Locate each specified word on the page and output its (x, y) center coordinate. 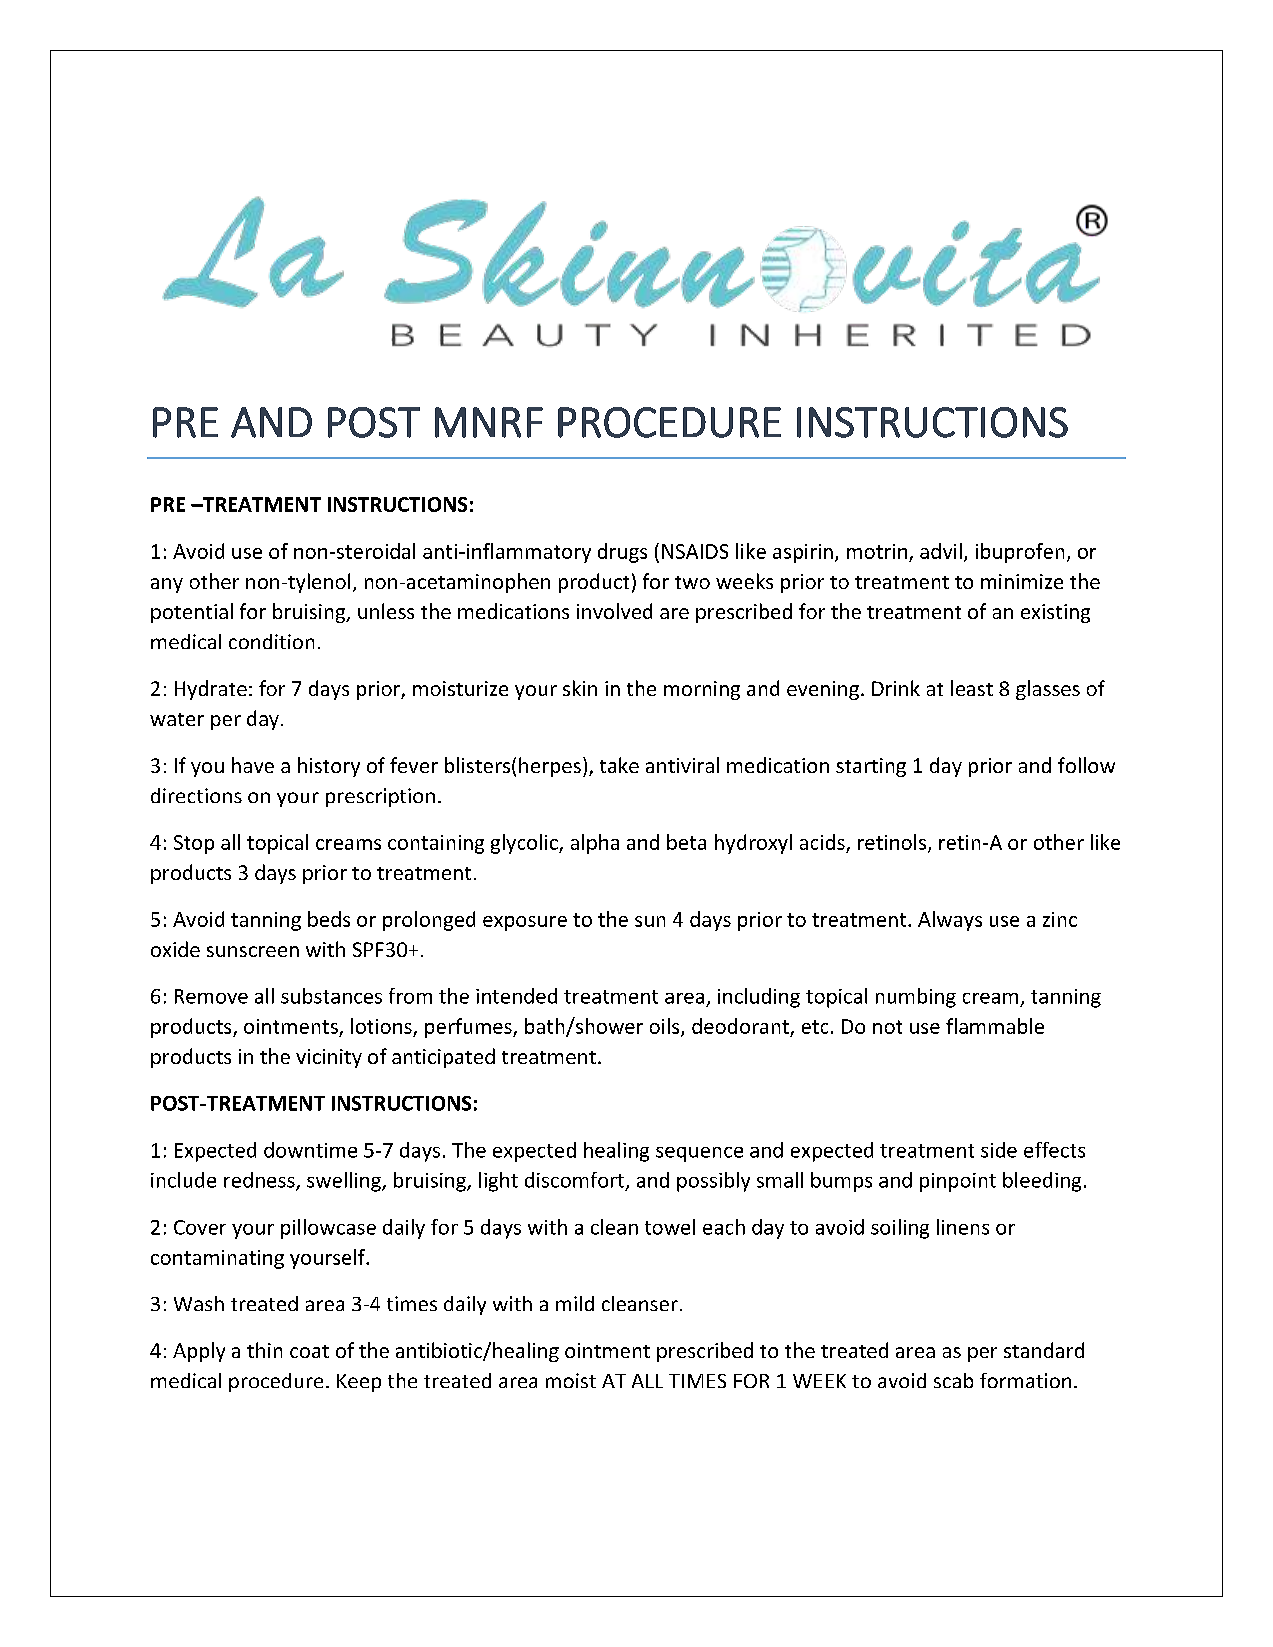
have (253, 765)
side (999, 1150)
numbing (916, 998)
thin (264, 1350)
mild (575, 1303)
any (167, 585)
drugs (622, 553)
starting (871, 767)
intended (516, 996)
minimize (1022, 581)
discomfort (576, 1181)
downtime (310, 1150)
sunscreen (253, 951)
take (619, 765)
